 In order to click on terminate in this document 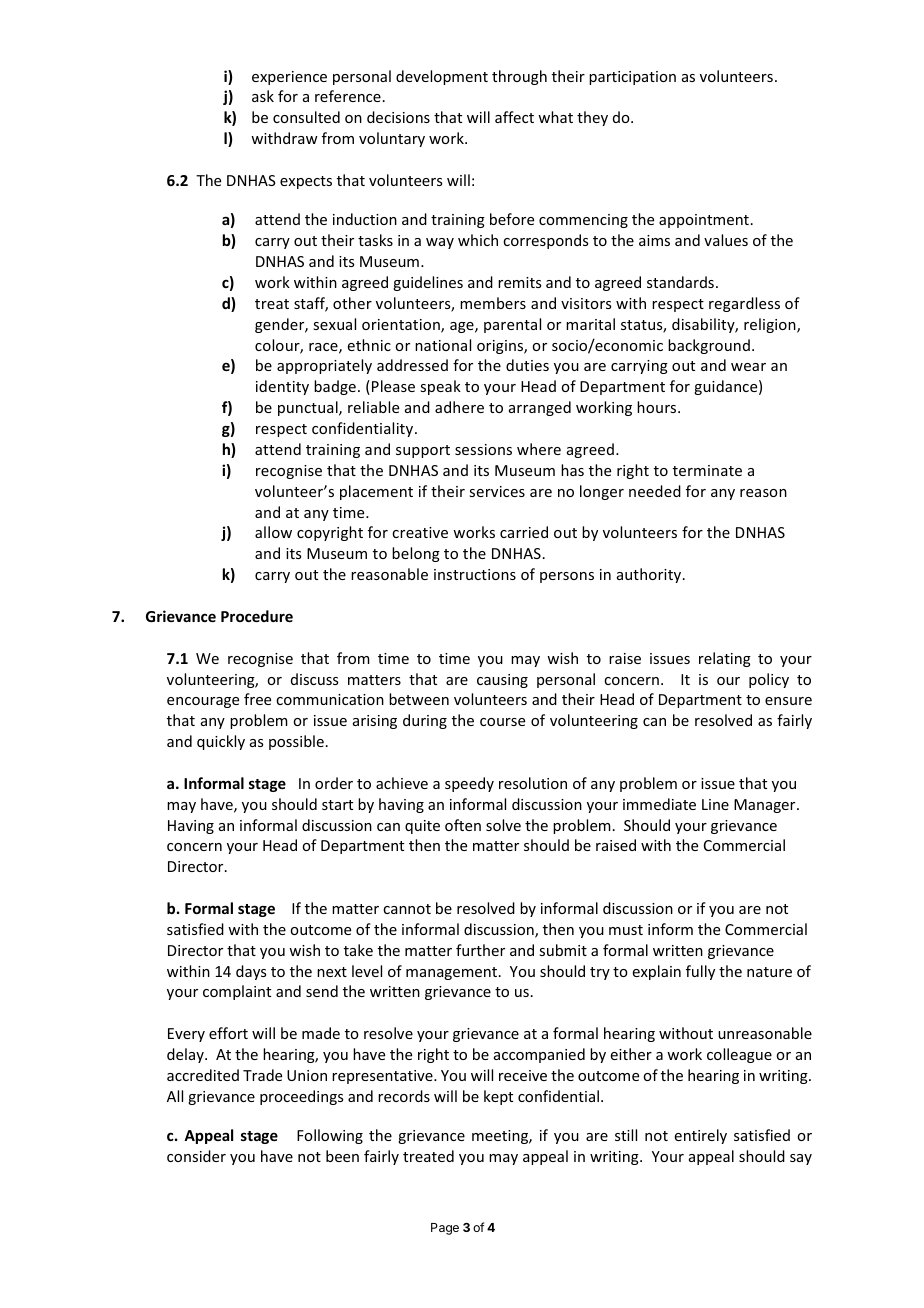, I will do `click(707, 470)`.
